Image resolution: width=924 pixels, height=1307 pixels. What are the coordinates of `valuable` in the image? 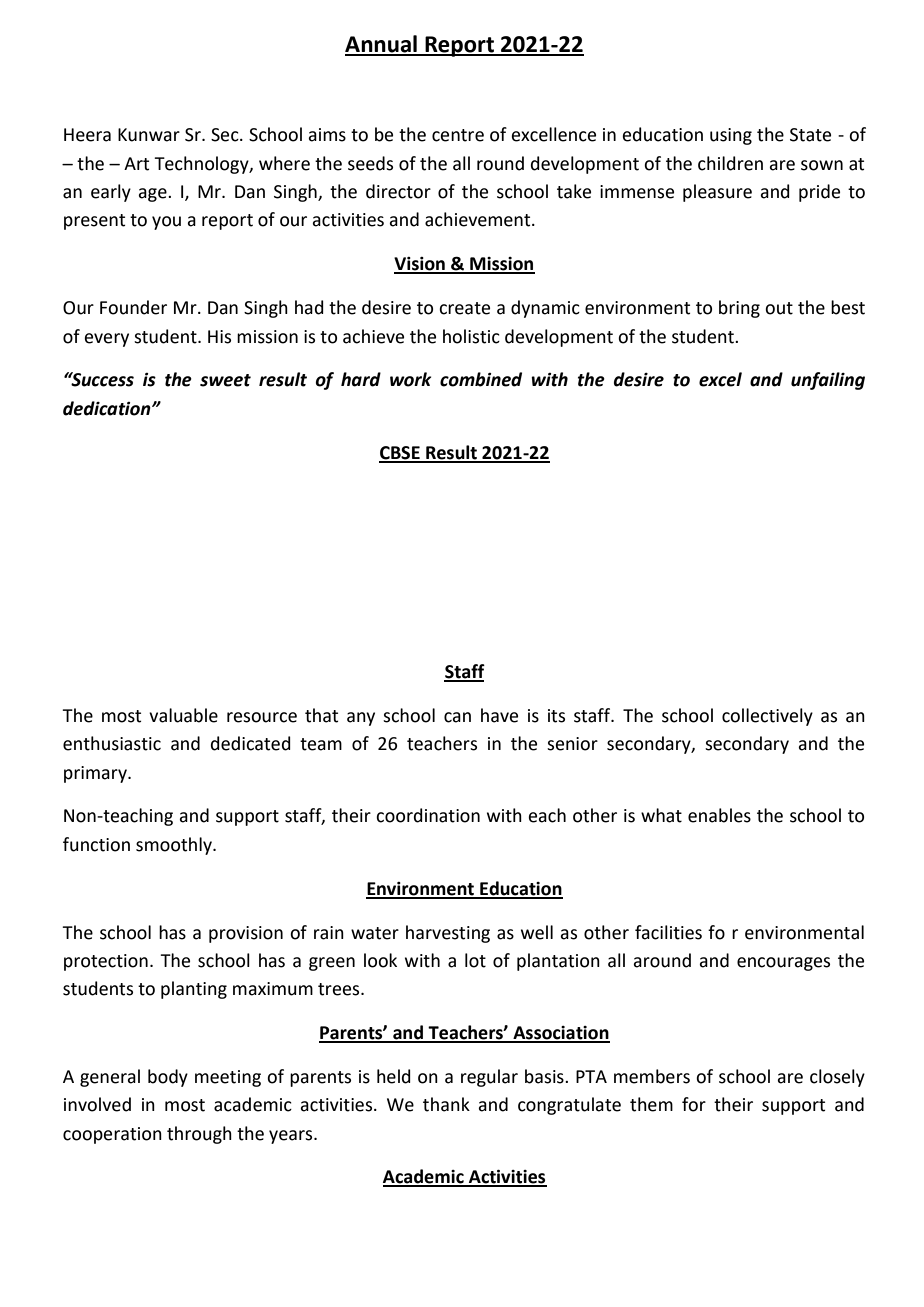 It's located at (183, 715).
